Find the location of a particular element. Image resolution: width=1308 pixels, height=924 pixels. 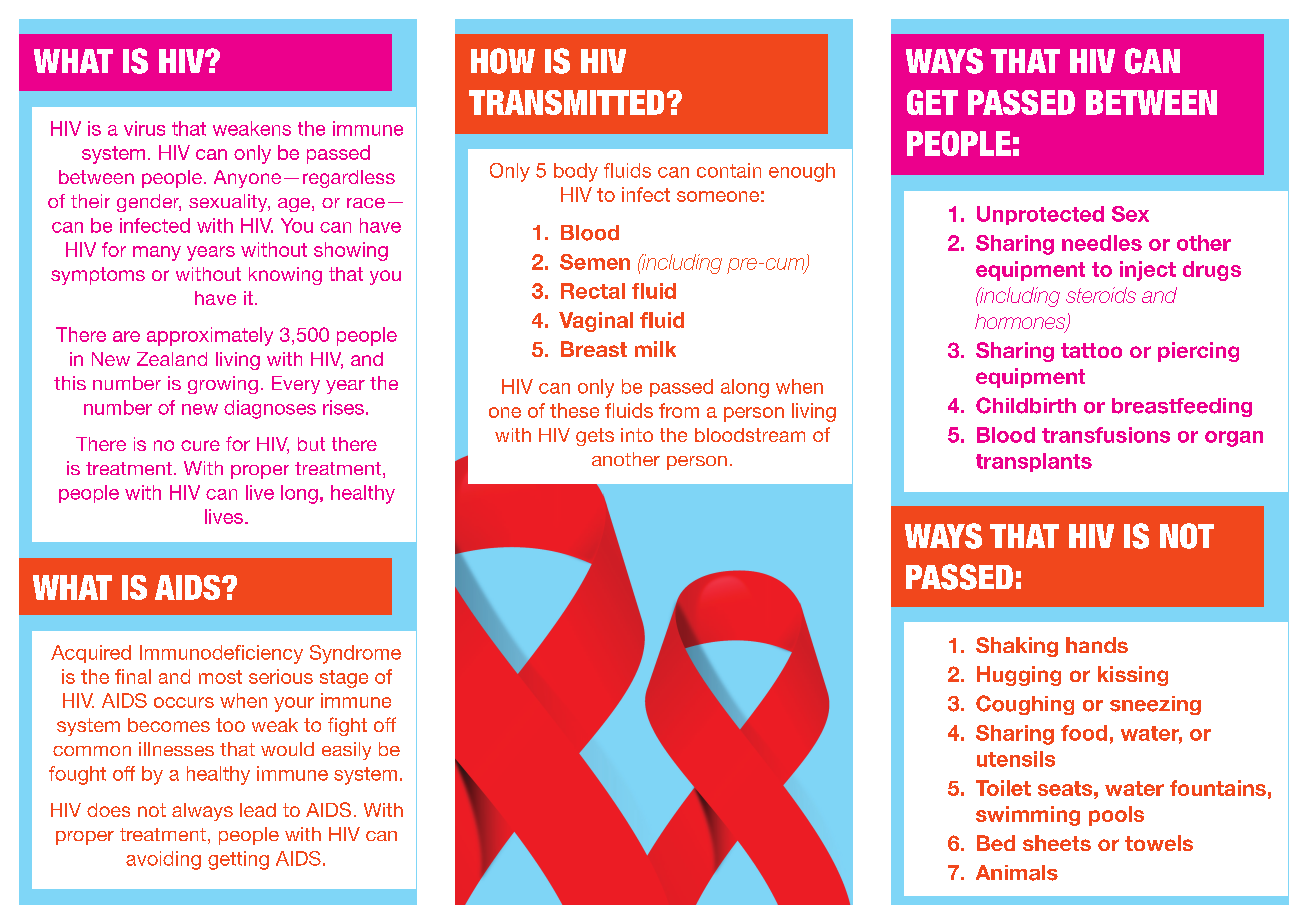

most is located at coordinates (220, 677).
